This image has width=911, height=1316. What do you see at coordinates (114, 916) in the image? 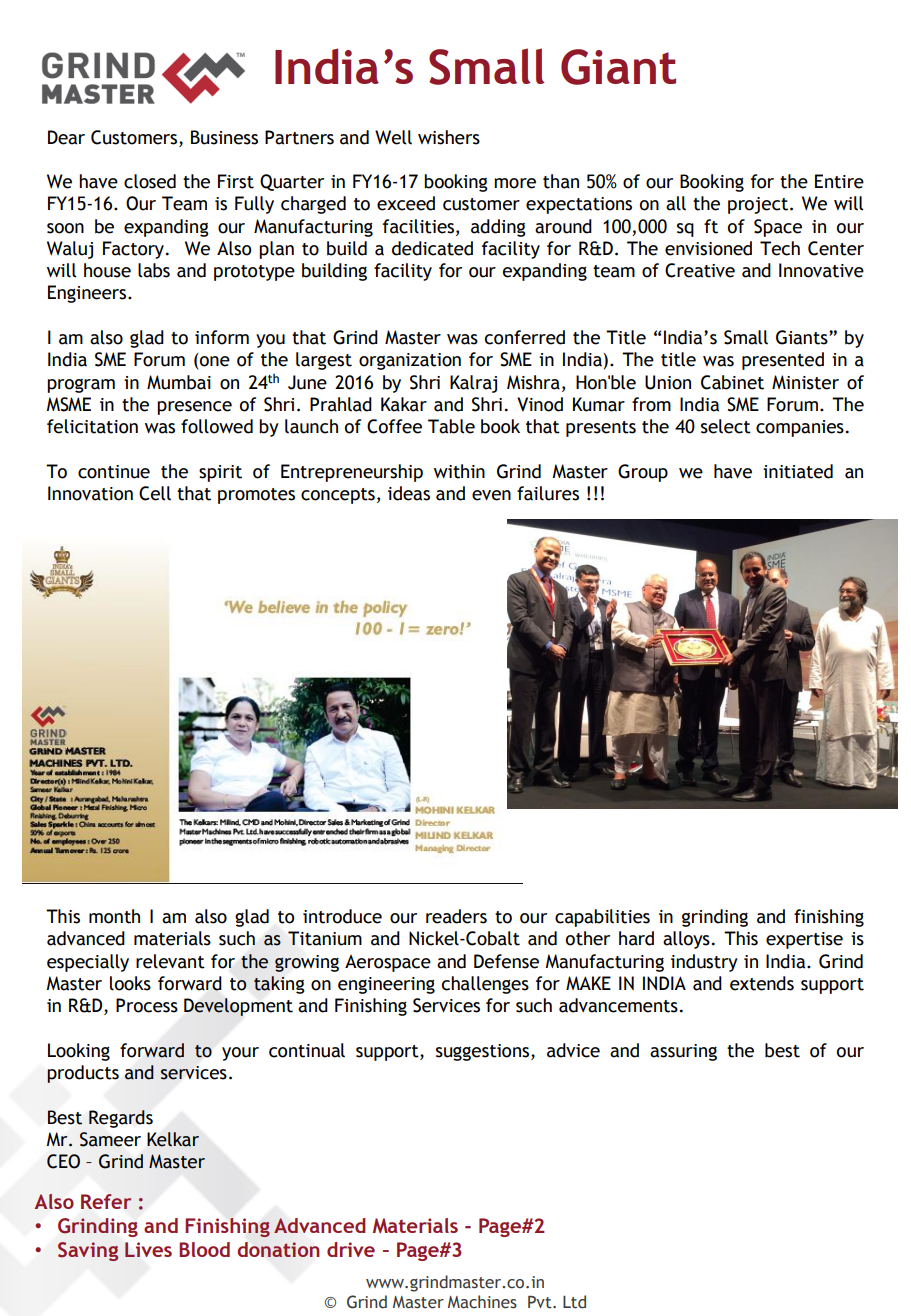
I see `month` at bounding box center [114, 916].
